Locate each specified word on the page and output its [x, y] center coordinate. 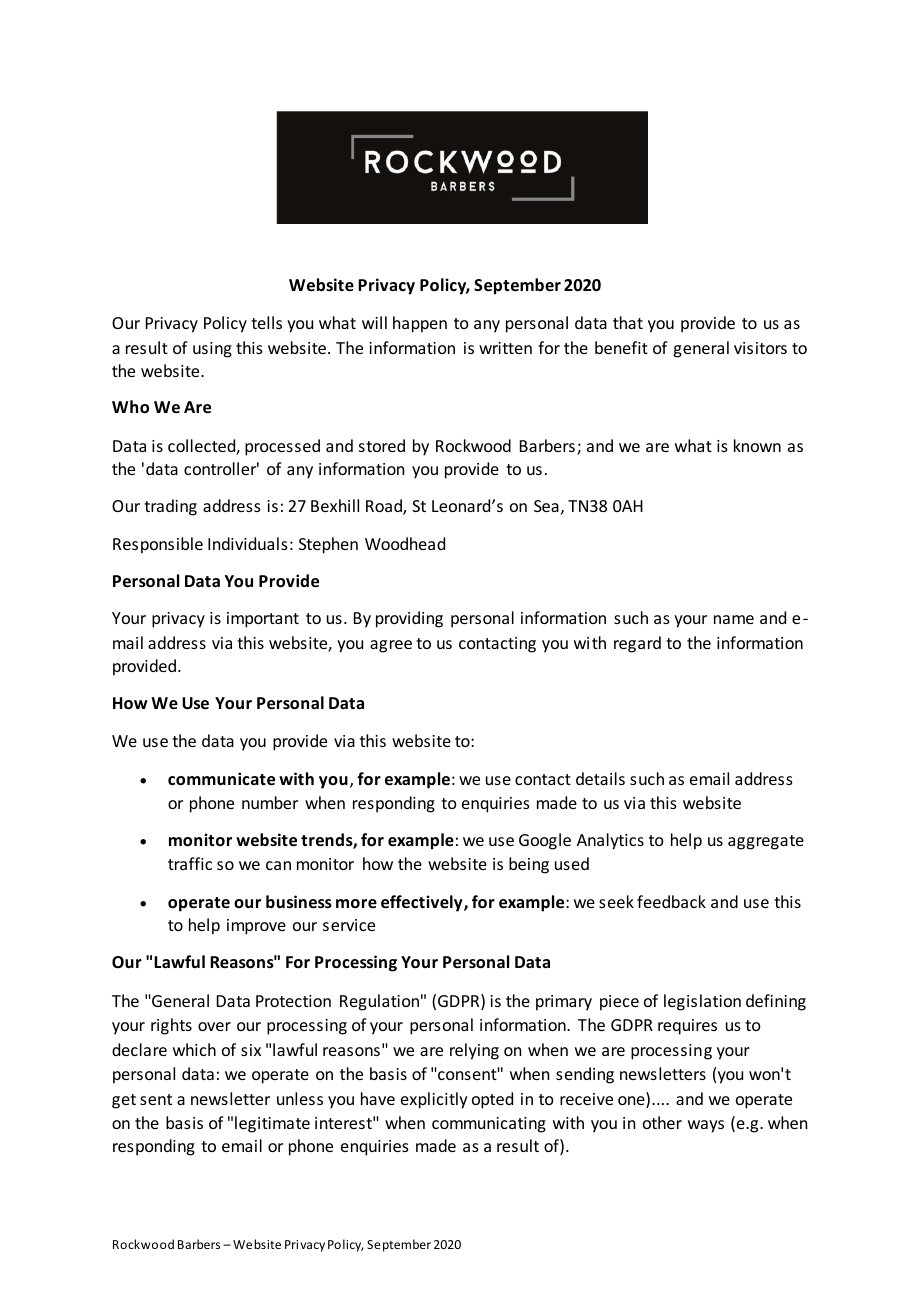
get [124, 1101]
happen [420, 324]
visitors [760, 348]
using [212, 350]
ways [706, 1126]
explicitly [434, 1100]
